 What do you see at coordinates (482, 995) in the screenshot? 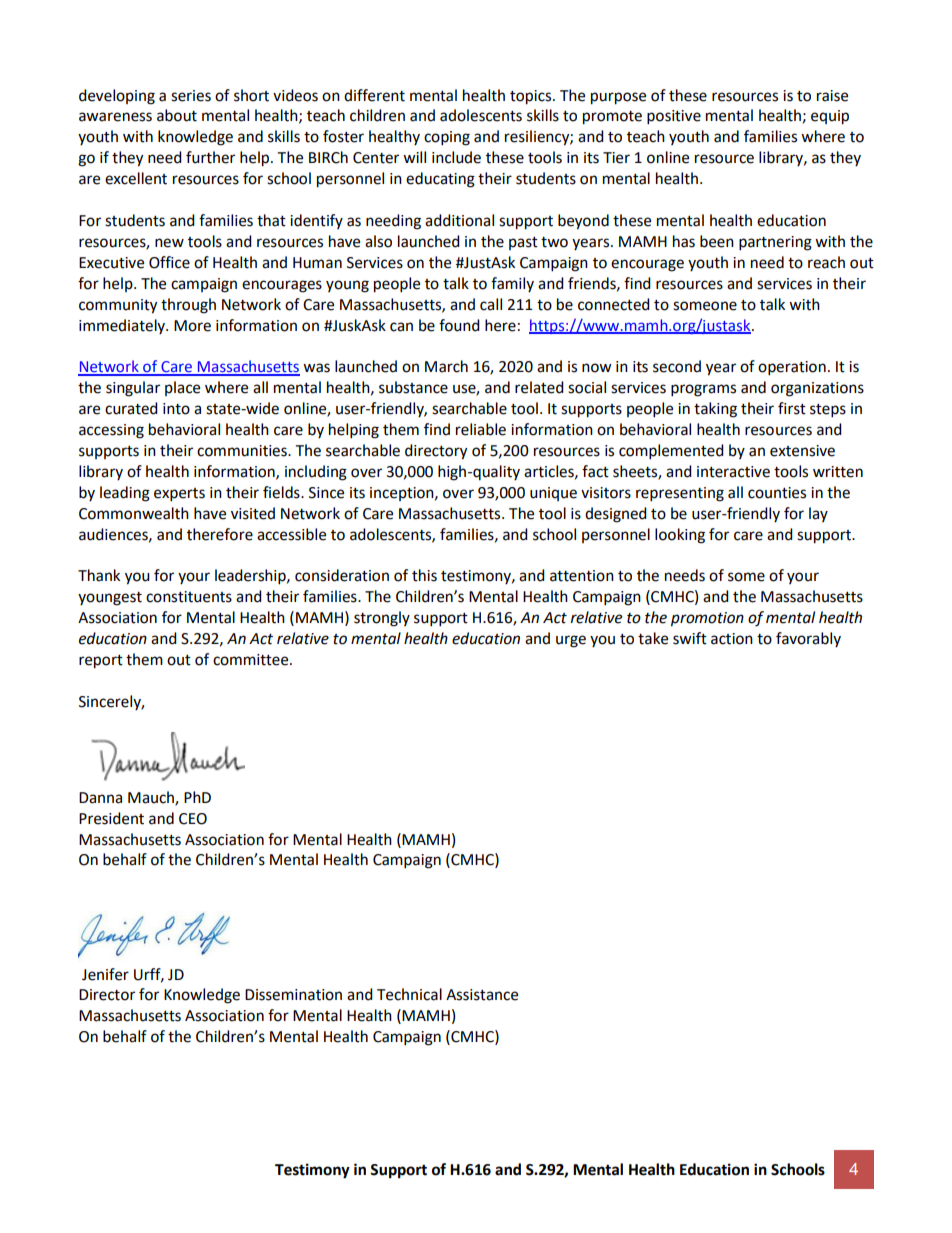
I see `Assistance` at bounding box center [482, 995].
